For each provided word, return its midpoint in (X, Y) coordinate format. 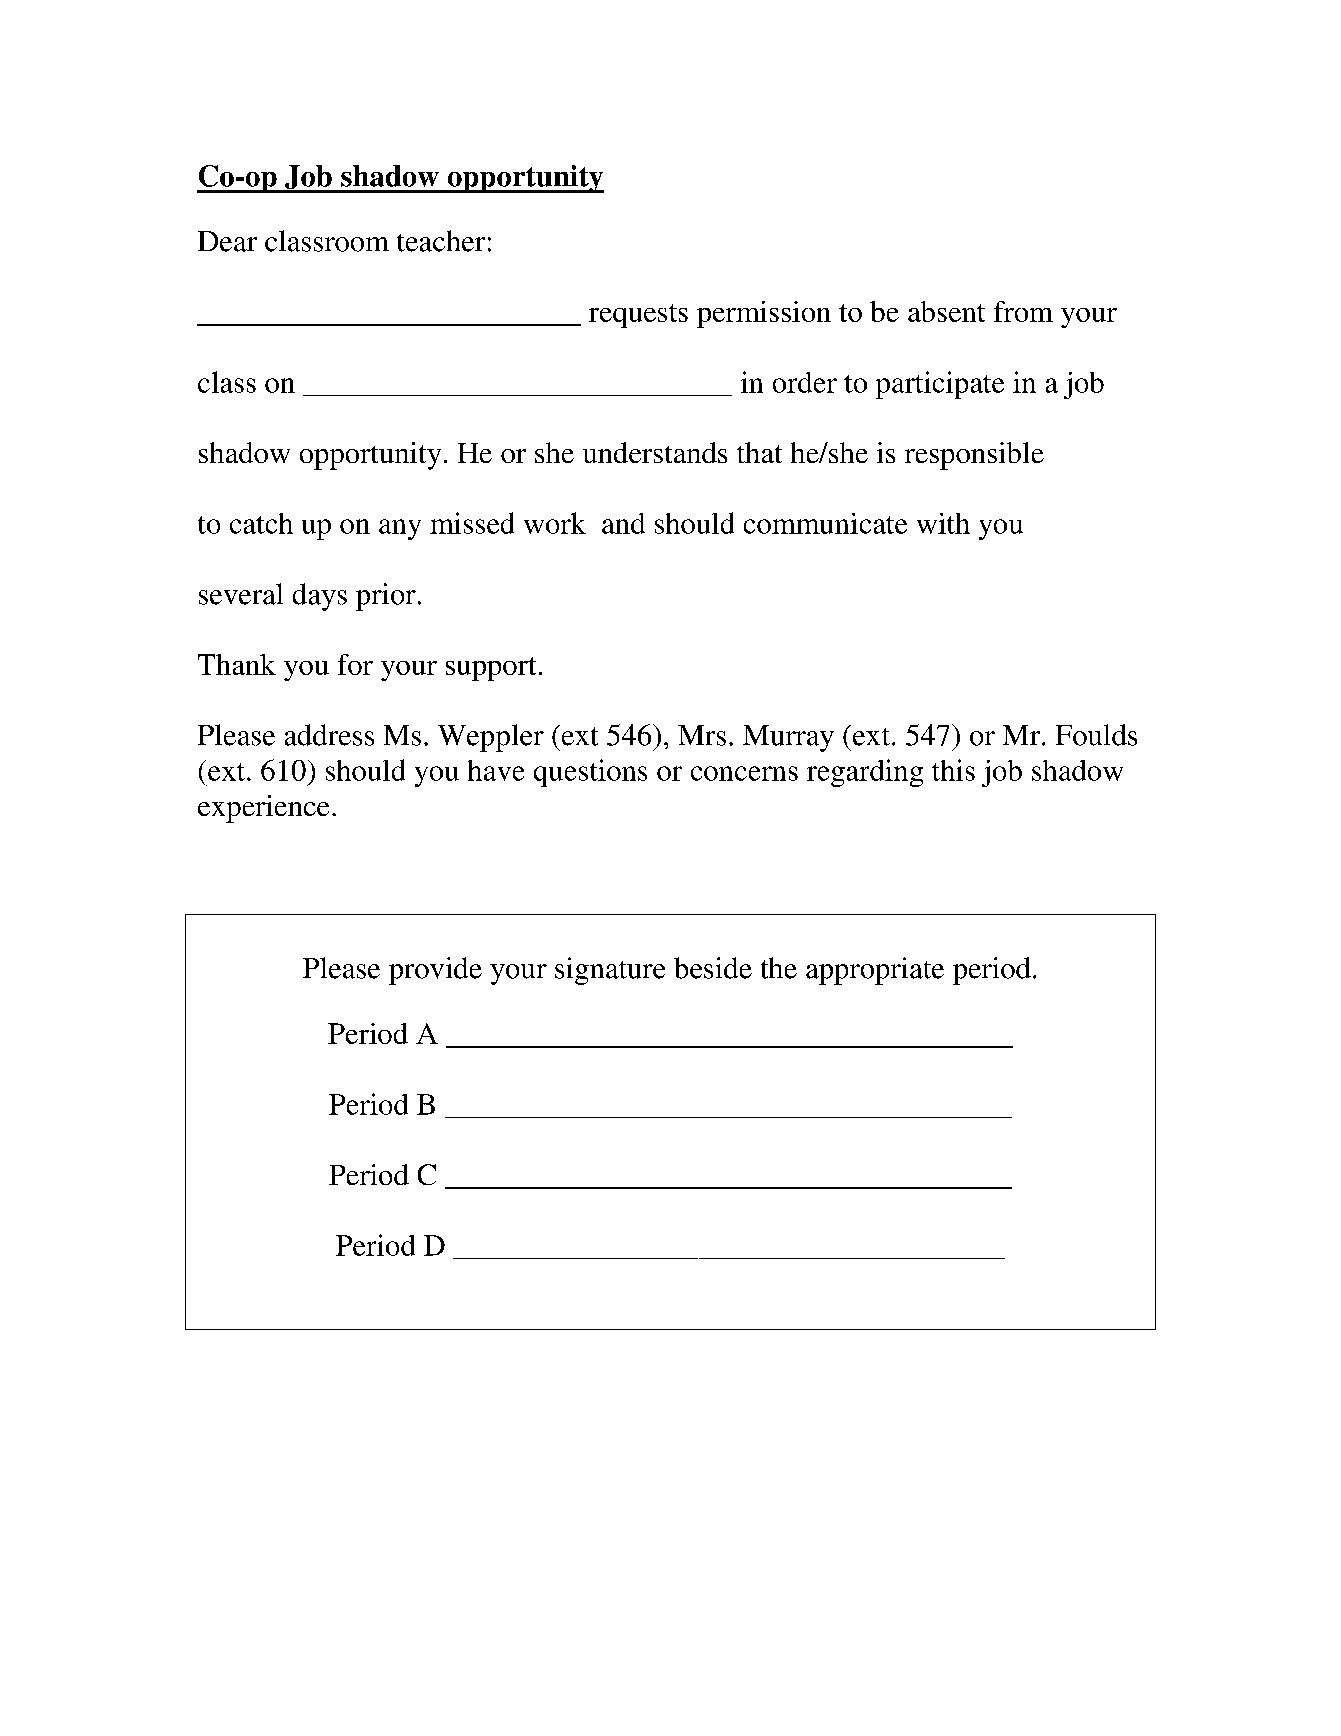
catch (261, 523)
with (943, 523)
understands (655, 452)
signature (610, 971)
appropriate (875, 971)
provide (435, 971)
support (491, 669)
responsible (974, 456)
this (953, 770)
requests (638, 316)
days (320, 597)
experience (263, 809)
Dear (227, 241)
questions (590, 773)
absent (946, 311)
